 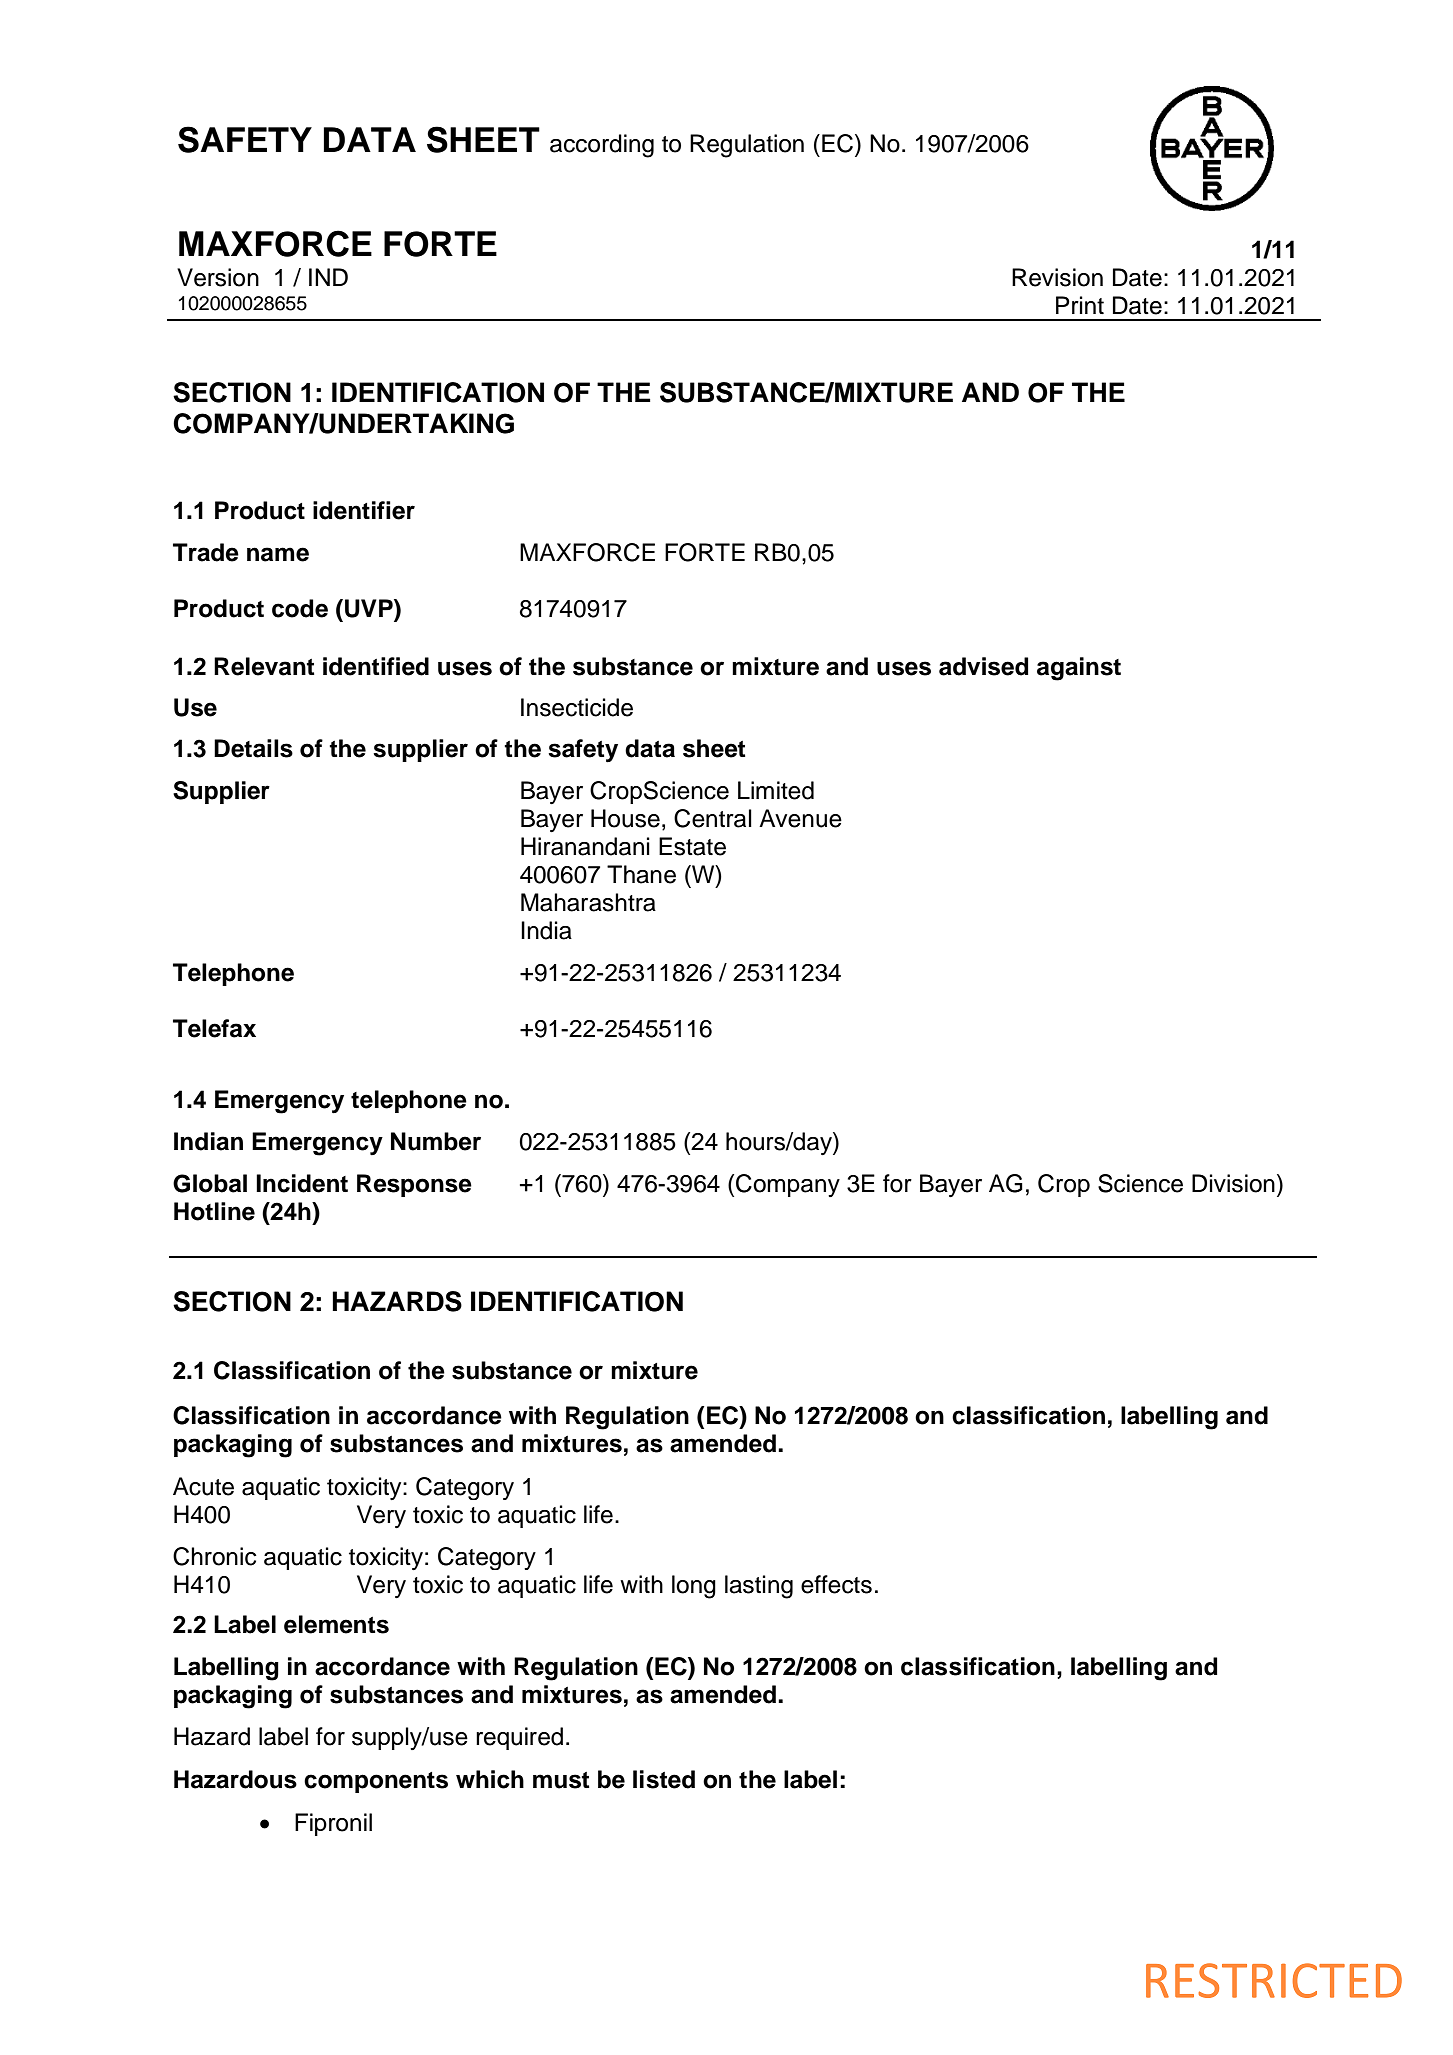 What do you see at coordinates (836, 1584) in the screenshot?
I see `effects` at bounding box center [836, 1584].
